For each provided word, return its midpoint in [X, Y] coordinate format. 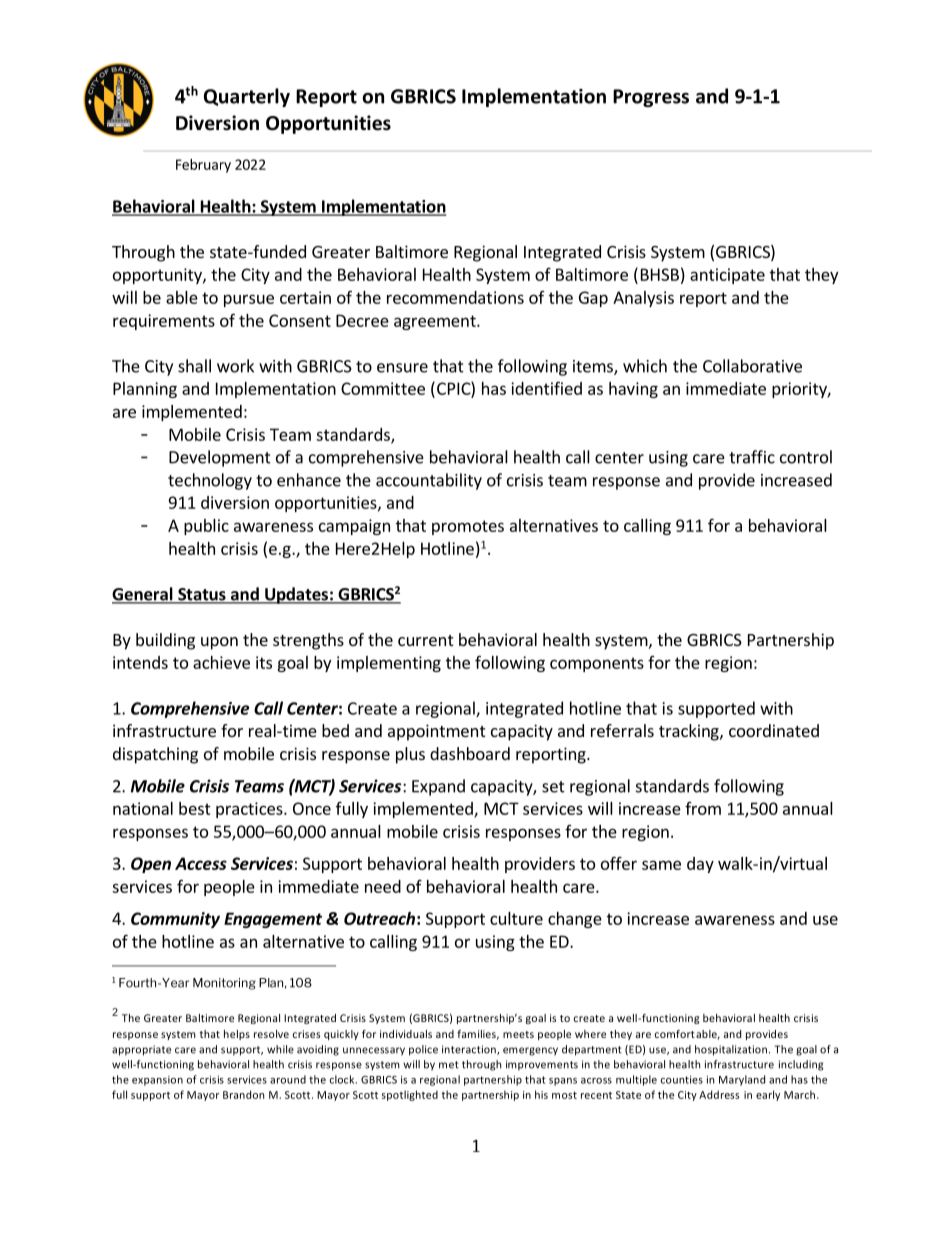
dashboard [470, 753]
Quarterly [247, 97]
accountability [429, 481]
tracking [690, 732]
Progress [651, 98]
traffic [752, 457]
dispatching [155, 755]
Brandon [243, 1094]
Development [220, 458]
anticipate [727, 276]
